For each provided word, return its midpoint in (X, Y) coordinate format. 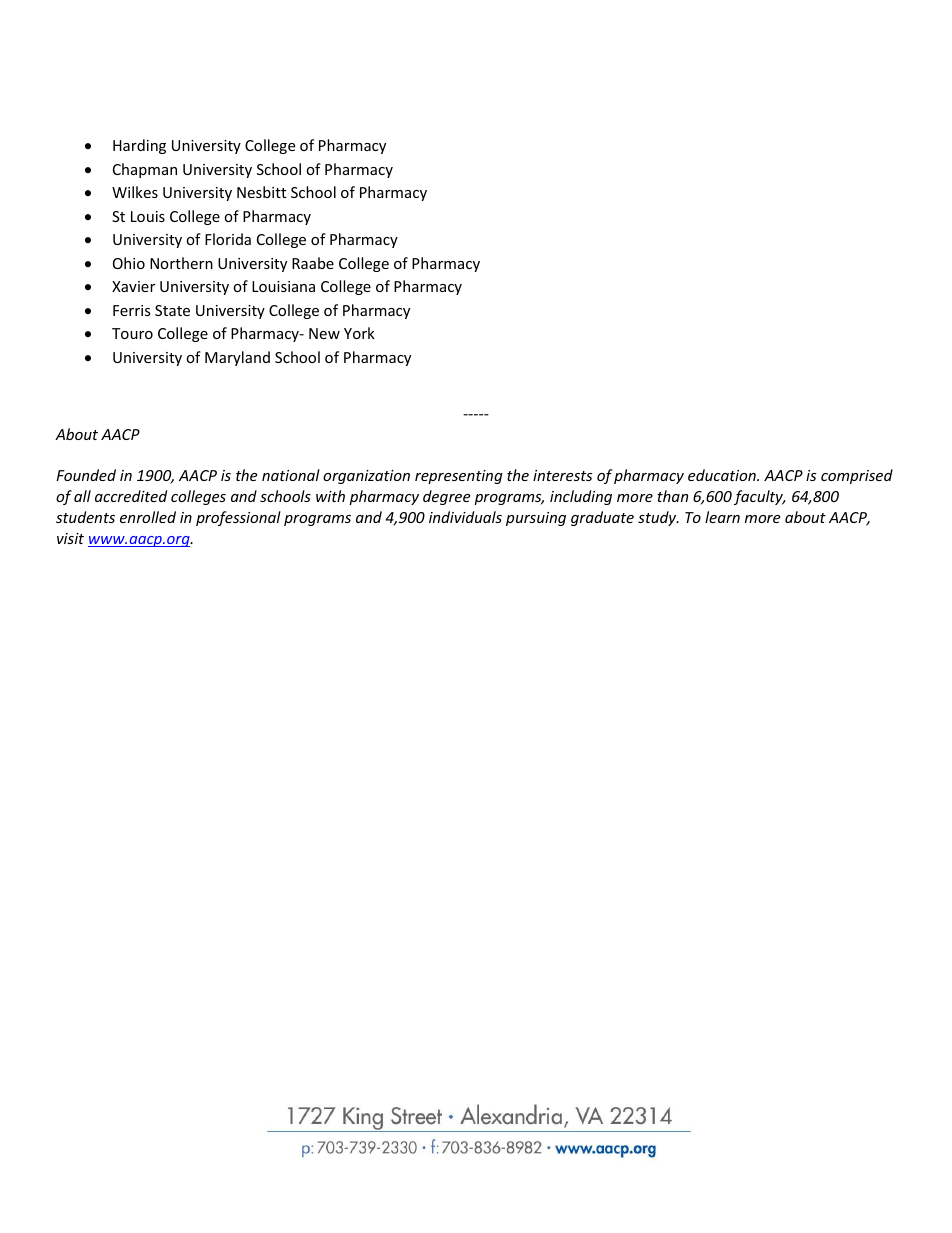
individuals (465, 517)
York (359, 333)
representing (459, 477)
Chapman (145, 170)
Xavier (133, 286)
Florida (228, 239)
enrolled (148, 517)
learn (722, 517)
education (723, 475)
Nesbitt (261, 192)
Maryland (237, 358)
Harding (139, 146)
